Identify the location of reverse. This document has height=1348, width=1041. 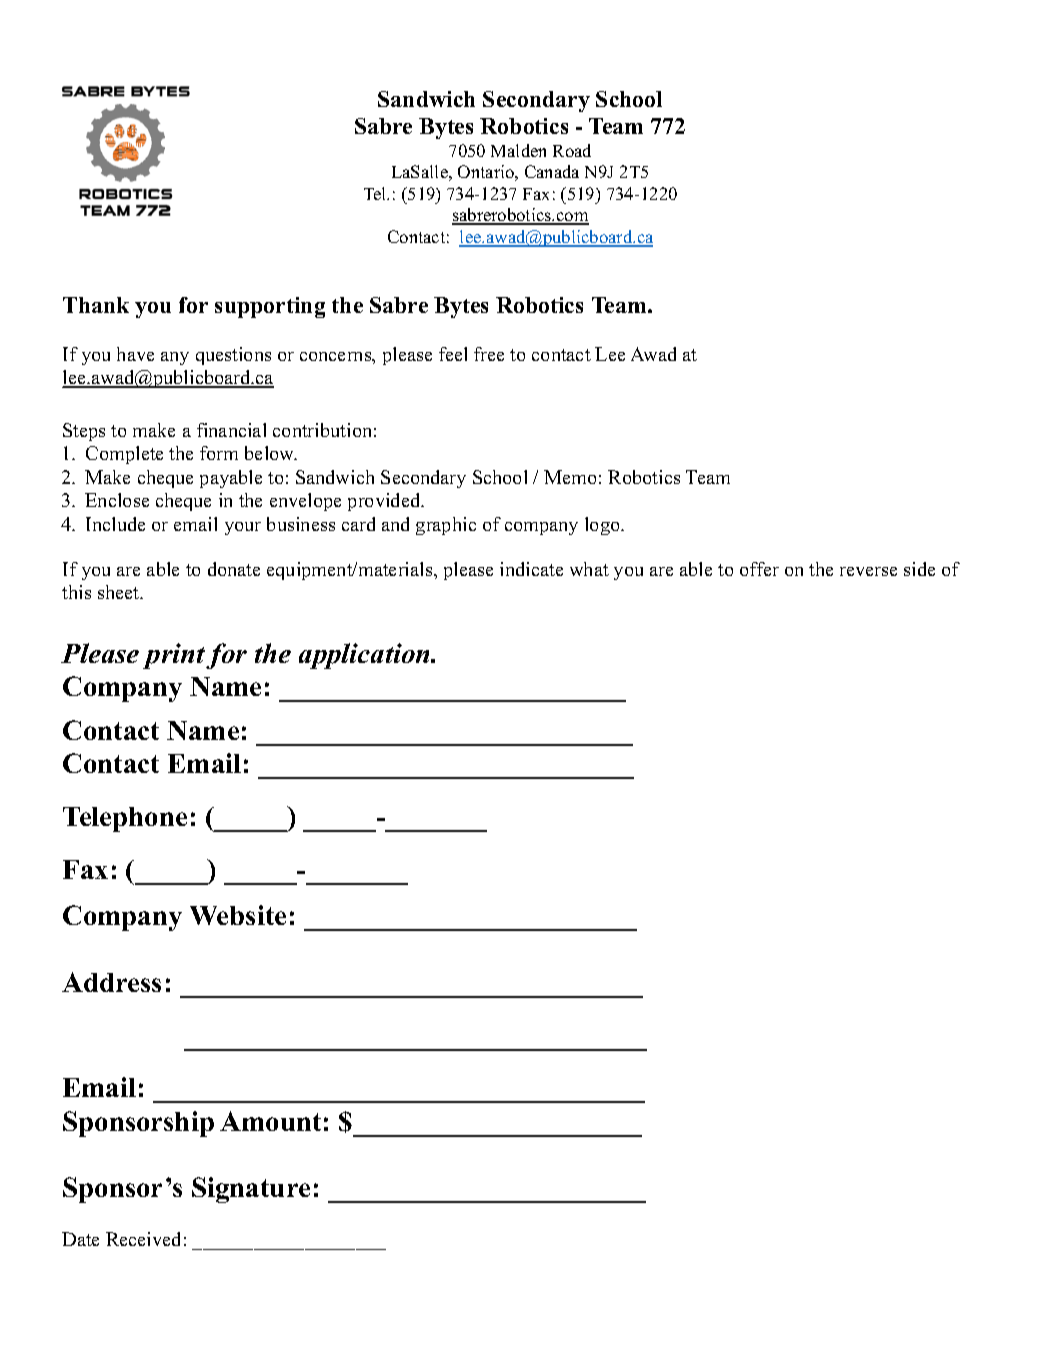
(868, 571).
